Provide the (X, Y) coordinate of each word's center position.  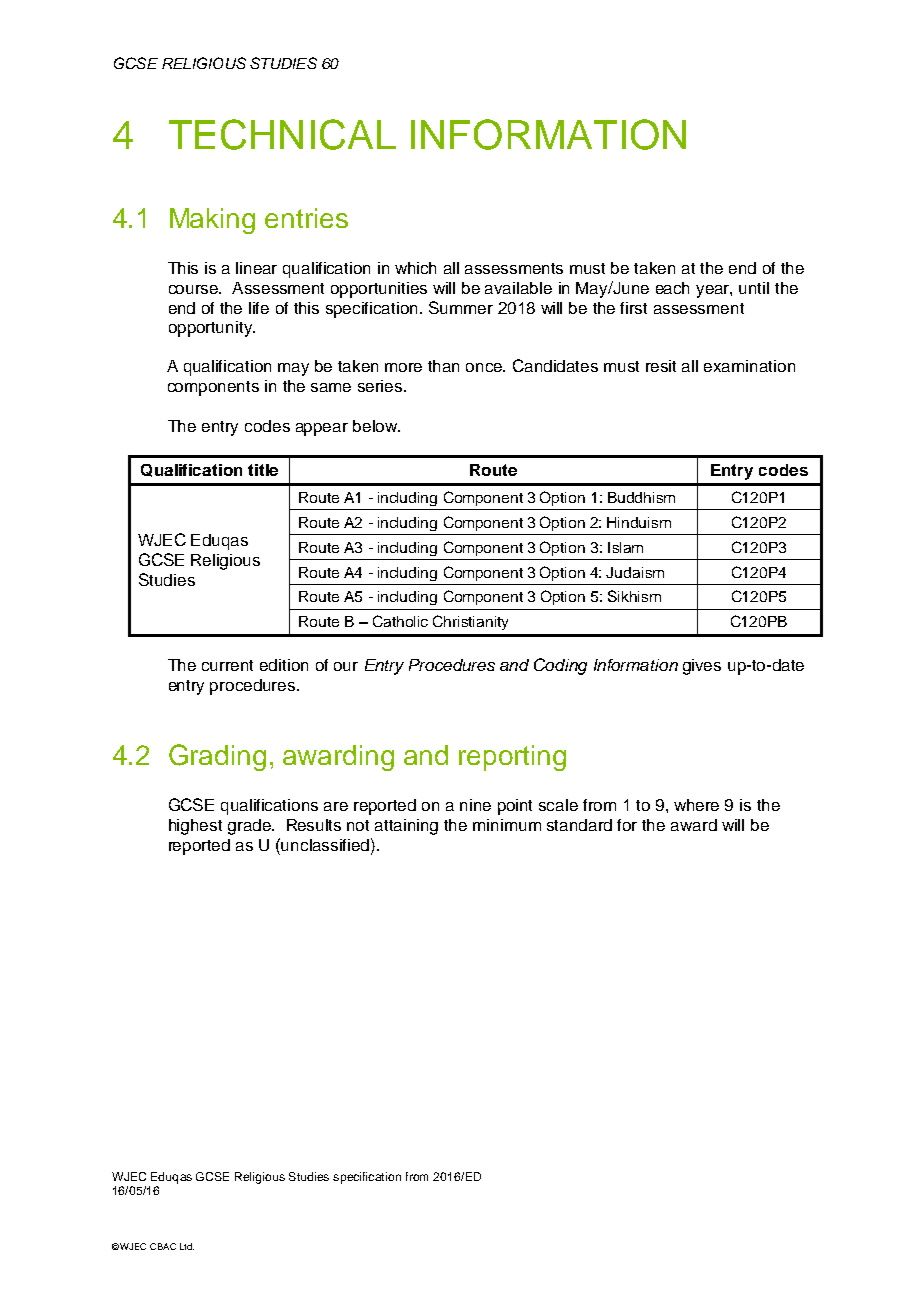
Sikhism (634, 596)
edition (284, 665)
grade (250, 827)
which (415, 268)
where (696, 805)
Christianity (470, 622)
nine (475, 805)
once (485, 367)
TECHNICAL (282, 134)
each (672, 288)
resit (661, 366)
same (331, 387)
